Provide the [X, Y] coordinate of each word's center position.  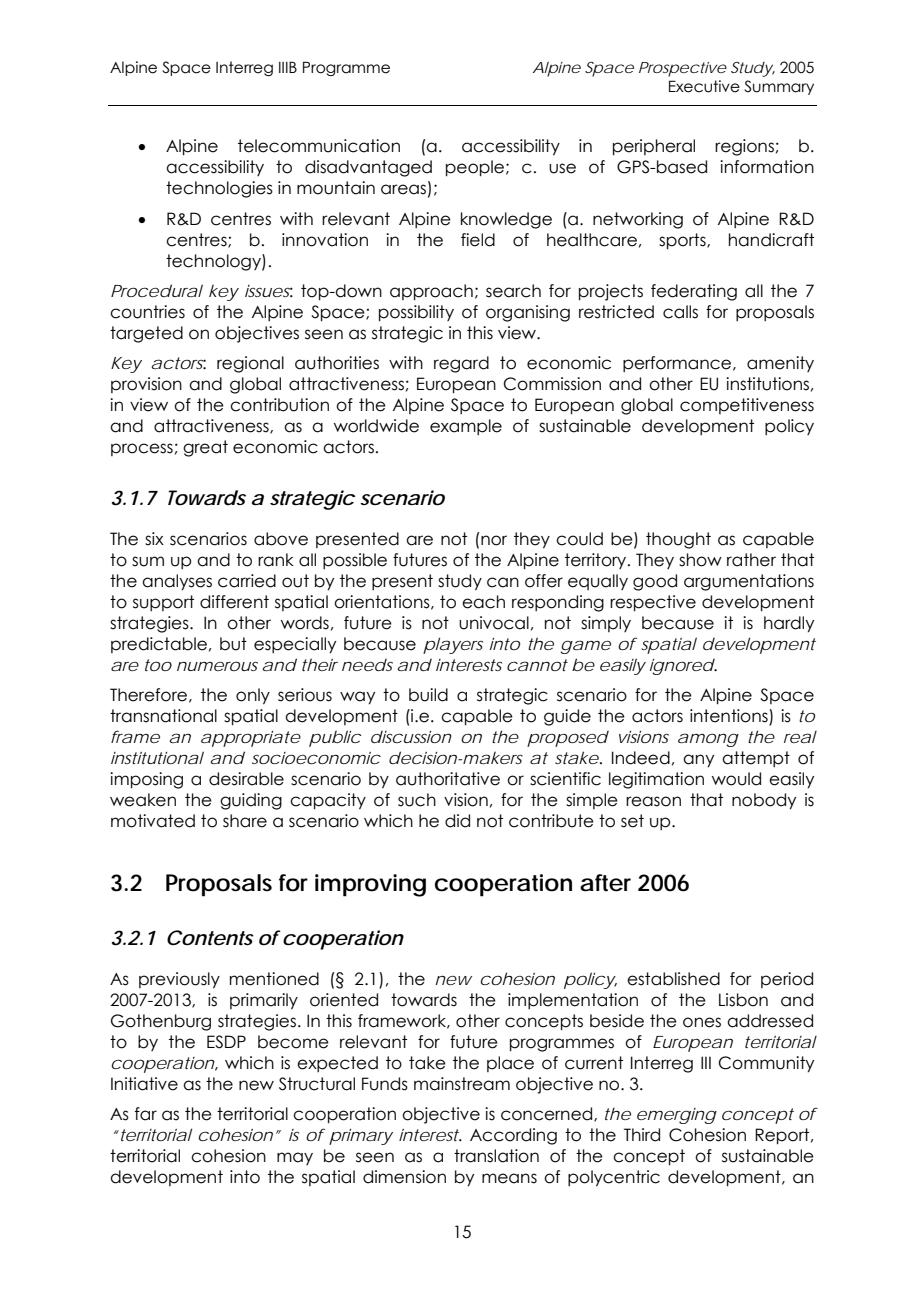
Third [642, 1135]
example [466, 427]
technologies [219, 189]
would [736, 779]
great [205, 448]
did [457, 821]
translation [496, 1156]
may [295, 1158]
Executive [704, 86]
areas [403, 189]
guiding [251, 801]
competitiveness [747, 406]
